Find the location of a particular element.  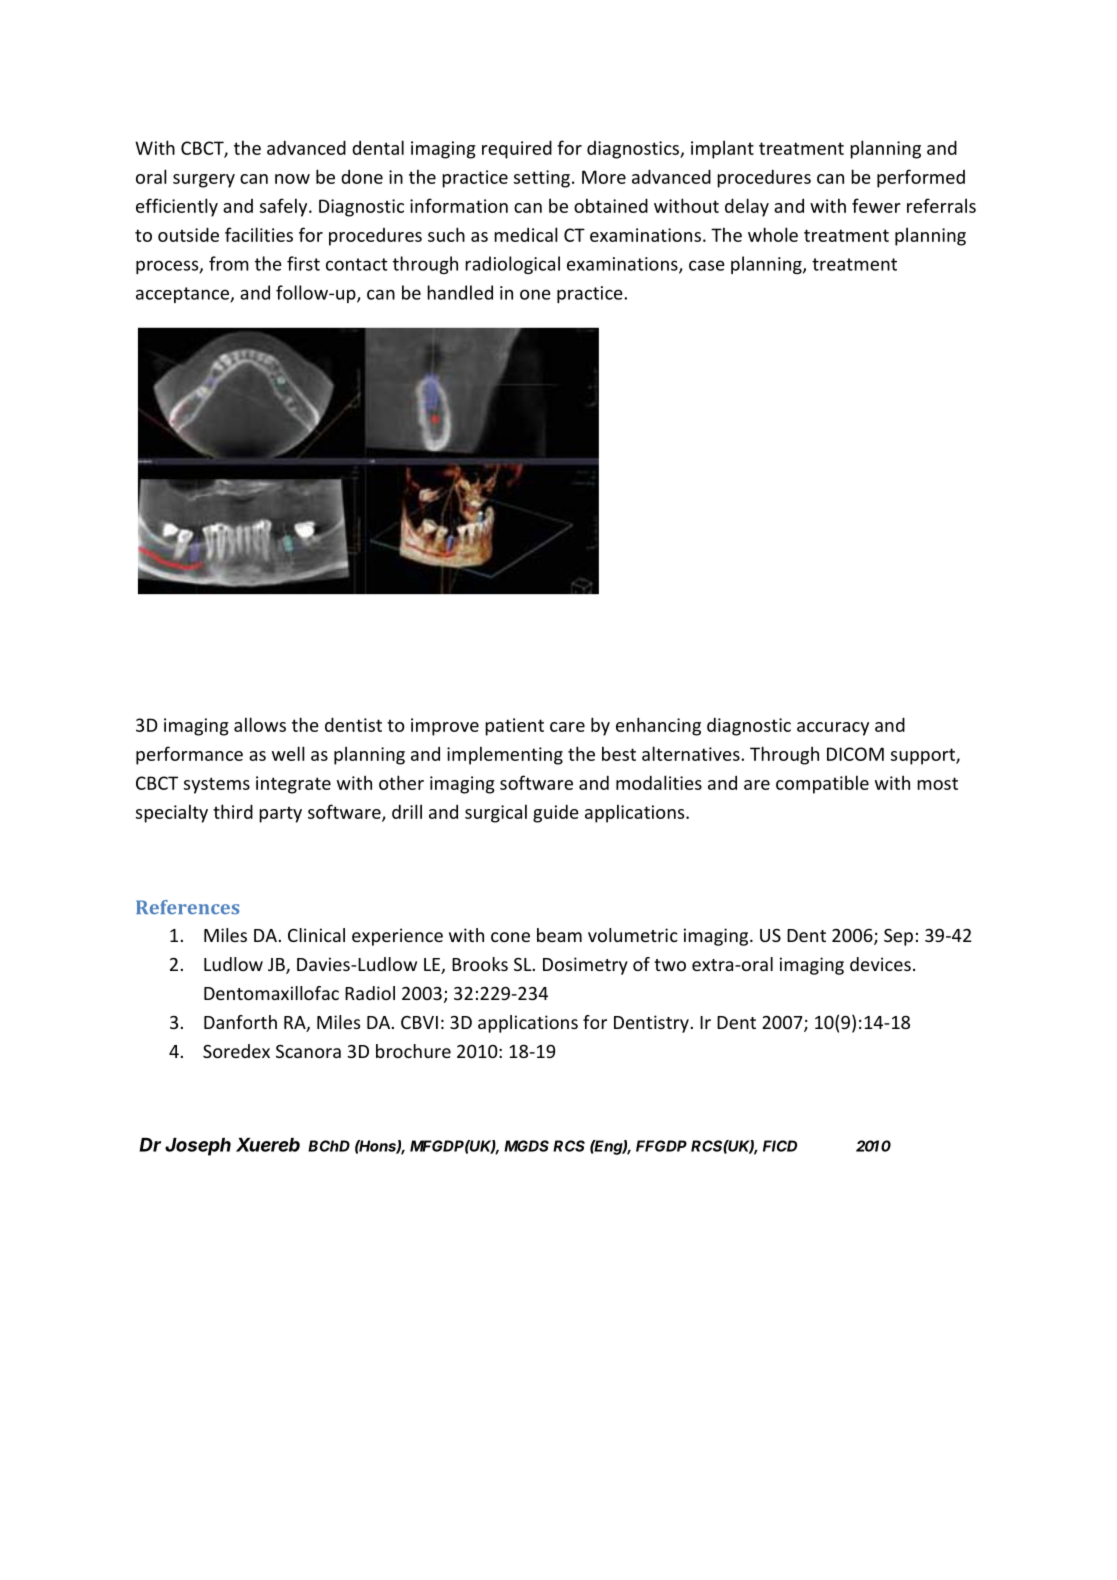

Joseph is located at coordinates (198, 1147).
